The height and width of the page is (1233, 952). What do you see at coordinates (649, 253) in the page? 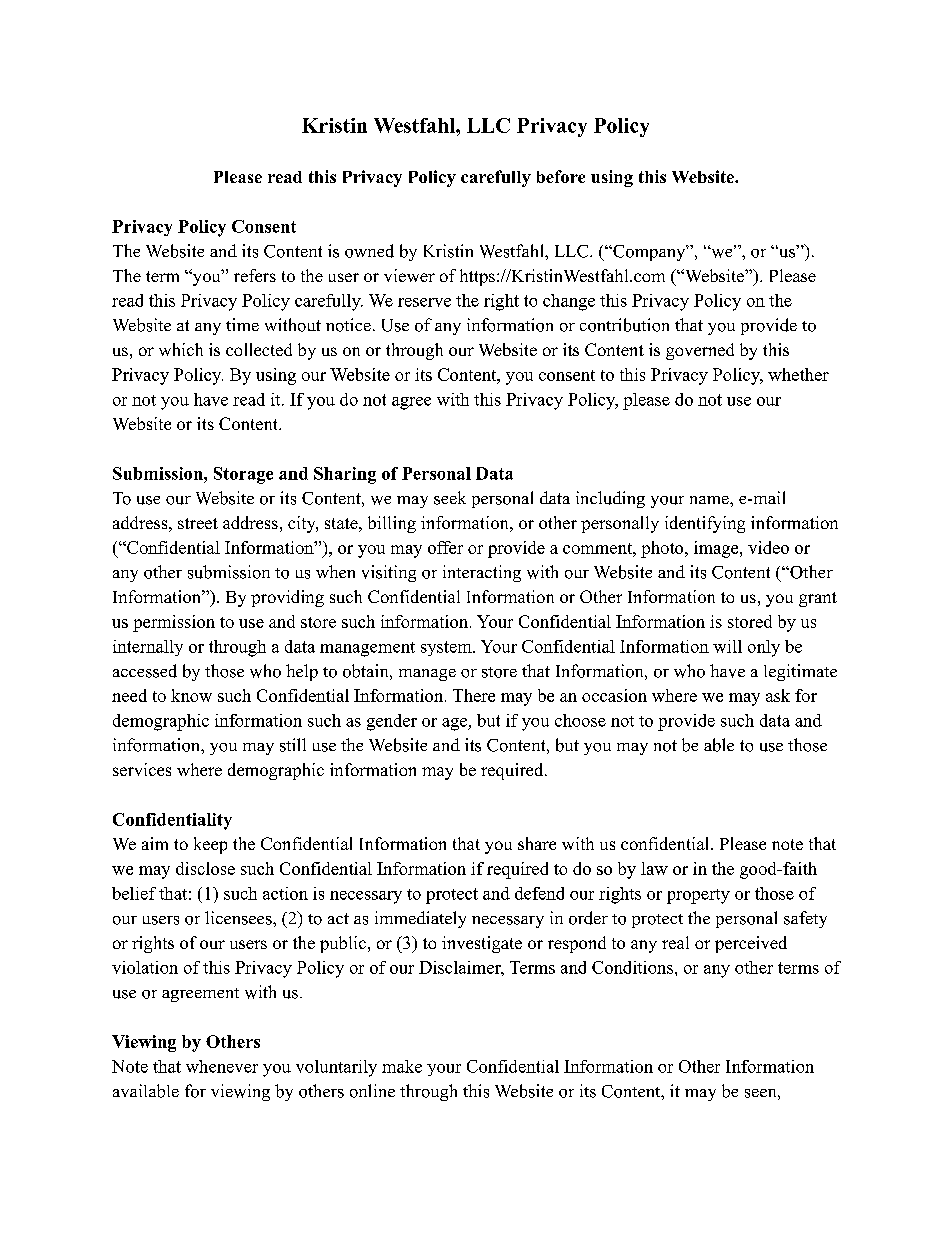
I see `Company` at bounding box center [649, 253].
